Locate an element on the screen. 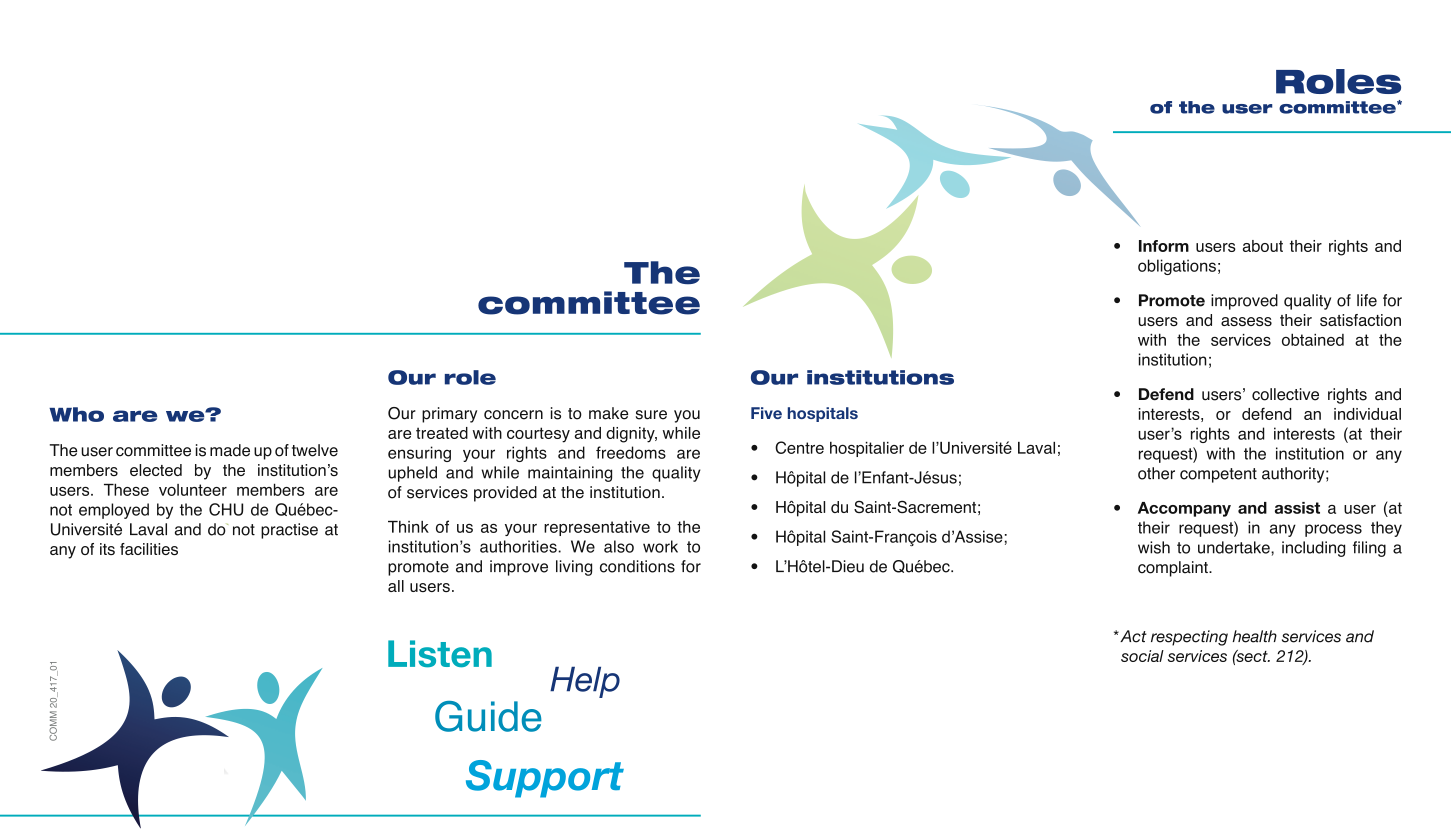  Five is located at coordinates (766, 413).
